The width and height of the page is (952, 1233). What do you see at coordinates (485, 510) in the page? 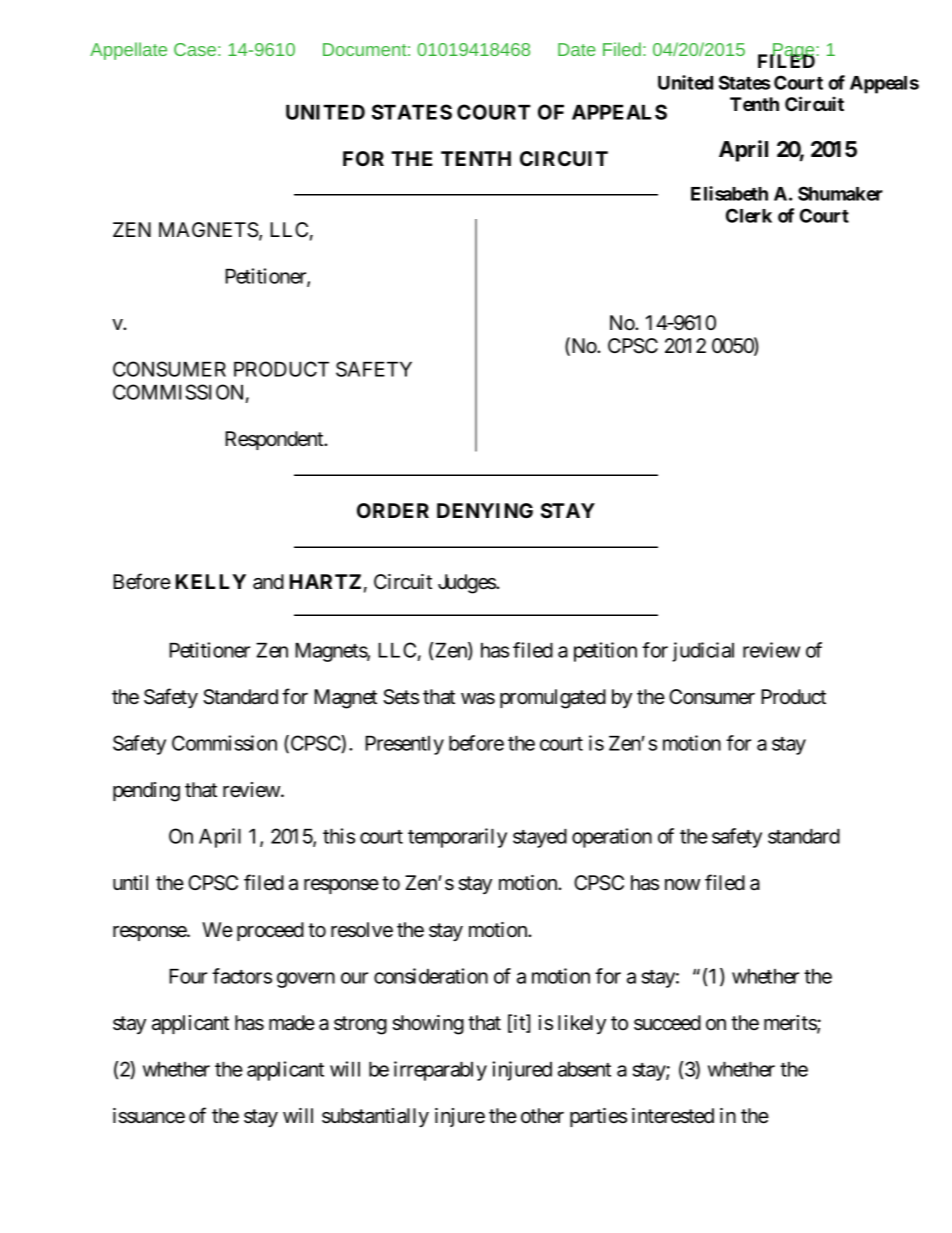
I see `DENYING` at bounding box center [485, 510].
